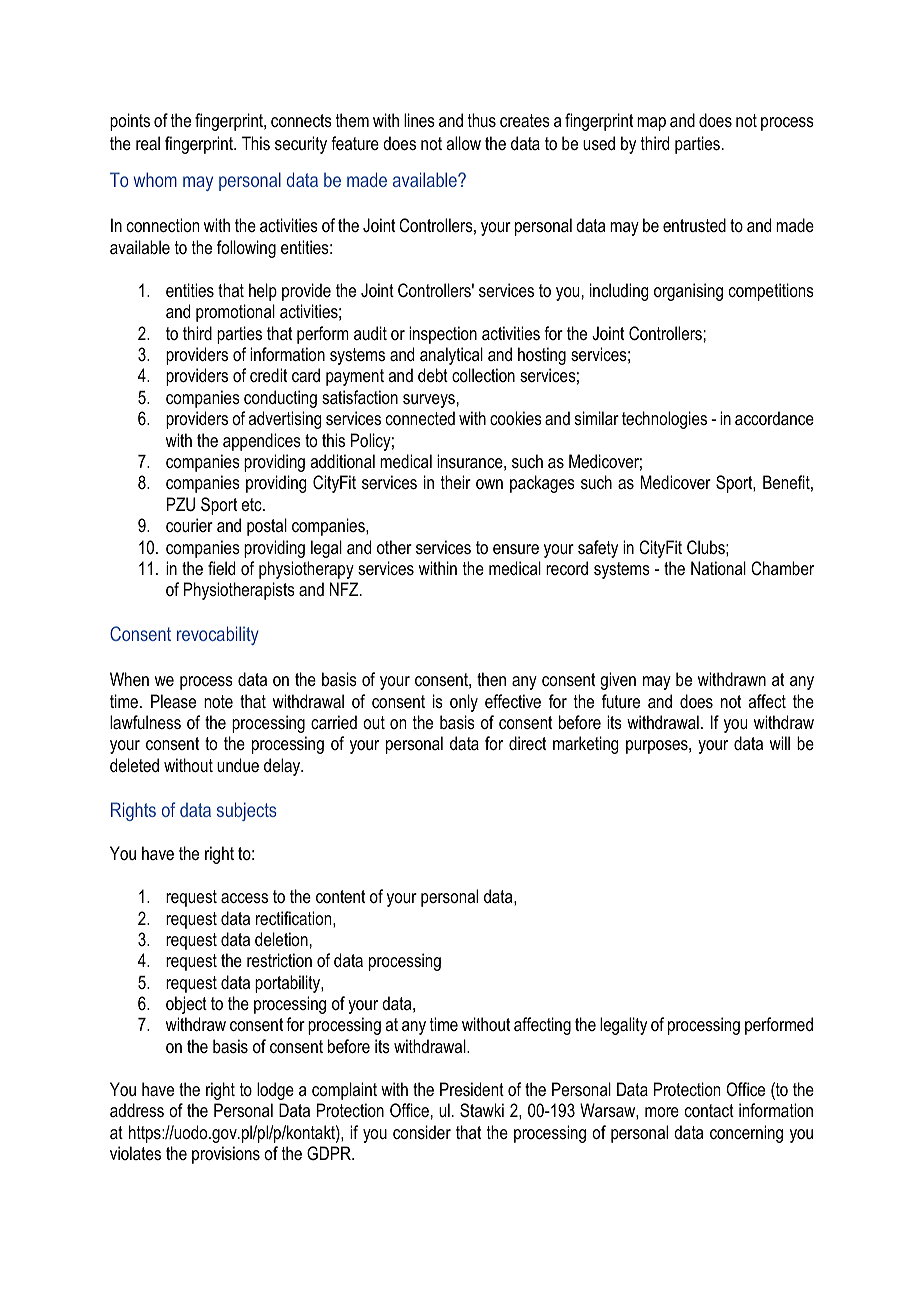 The height and width of the screenshot is (1308, 924). Describe the element at coordinates (463, 143) in the screenshot. I see `allow` at that location.
